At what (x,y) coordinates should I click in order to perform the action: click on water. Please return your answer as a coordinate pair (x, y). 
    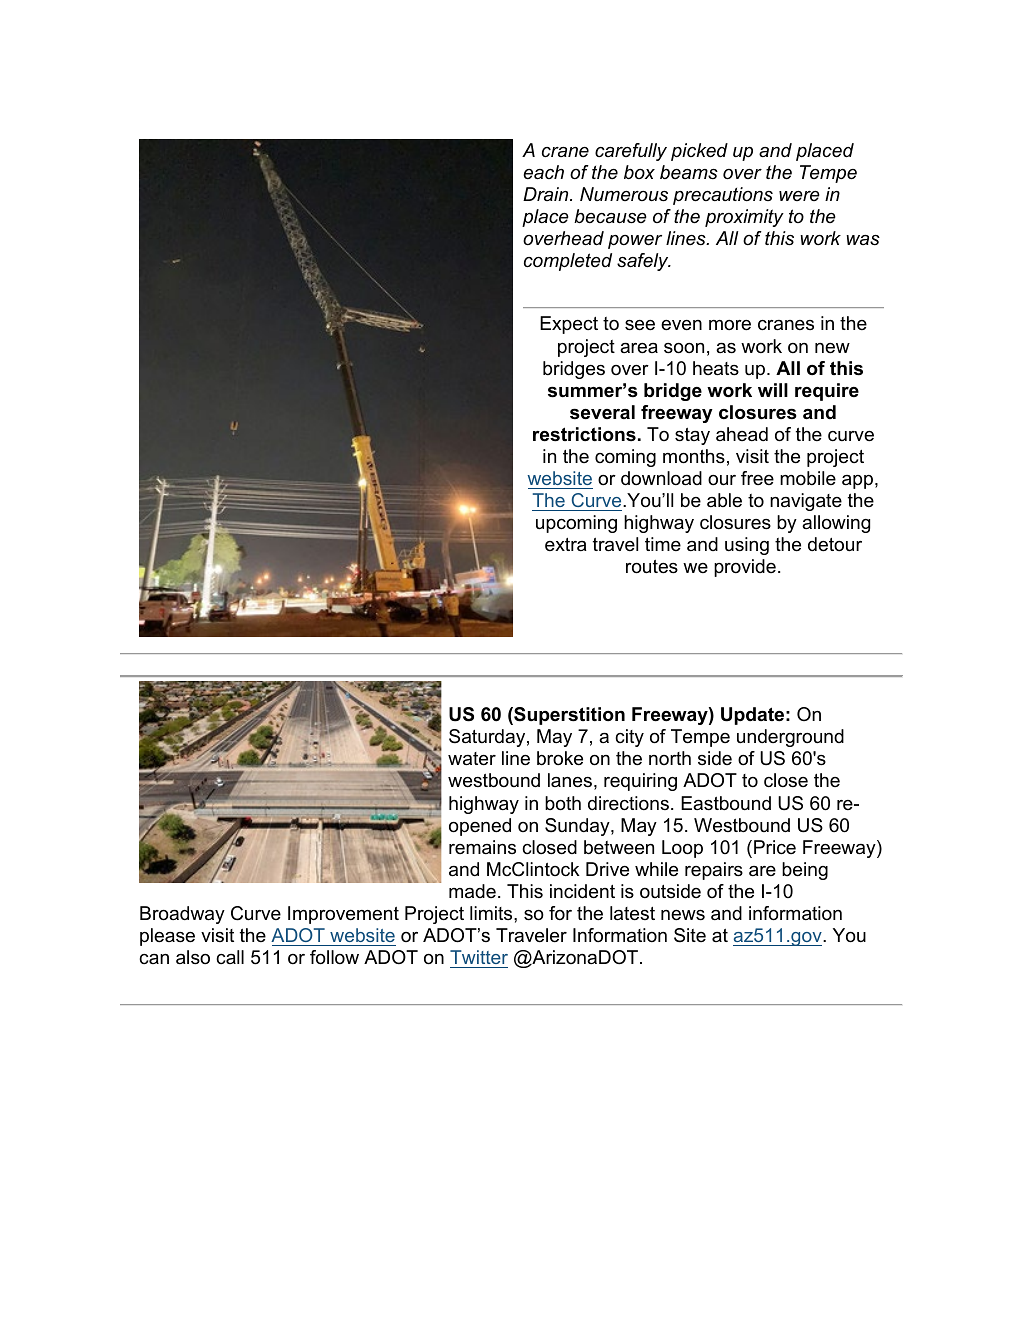
    Looking at the image, I should click on (472, 759).
